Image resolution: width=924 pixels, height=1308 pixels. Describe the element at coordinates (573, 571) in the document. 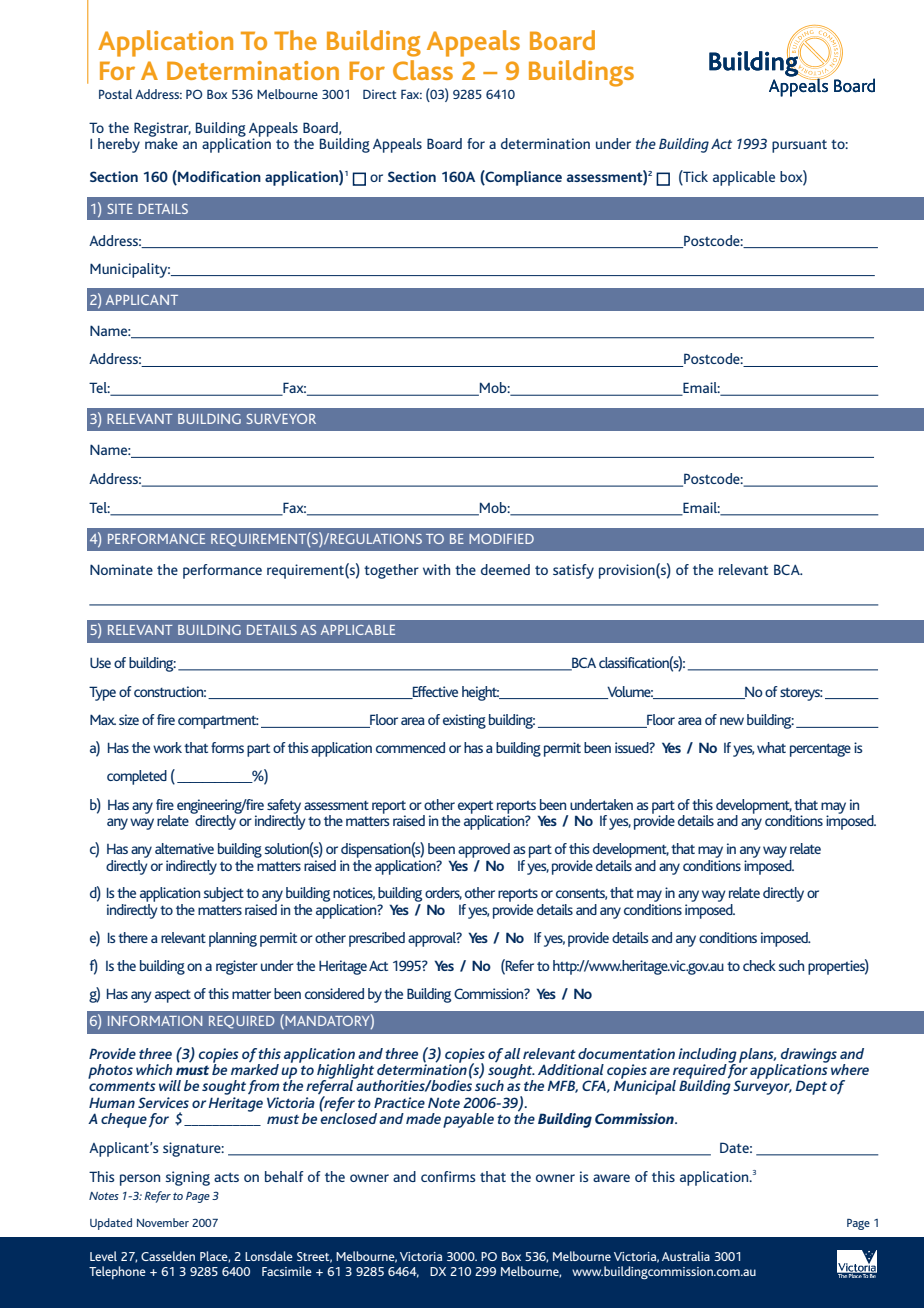

I see `satisfy` at that location.
